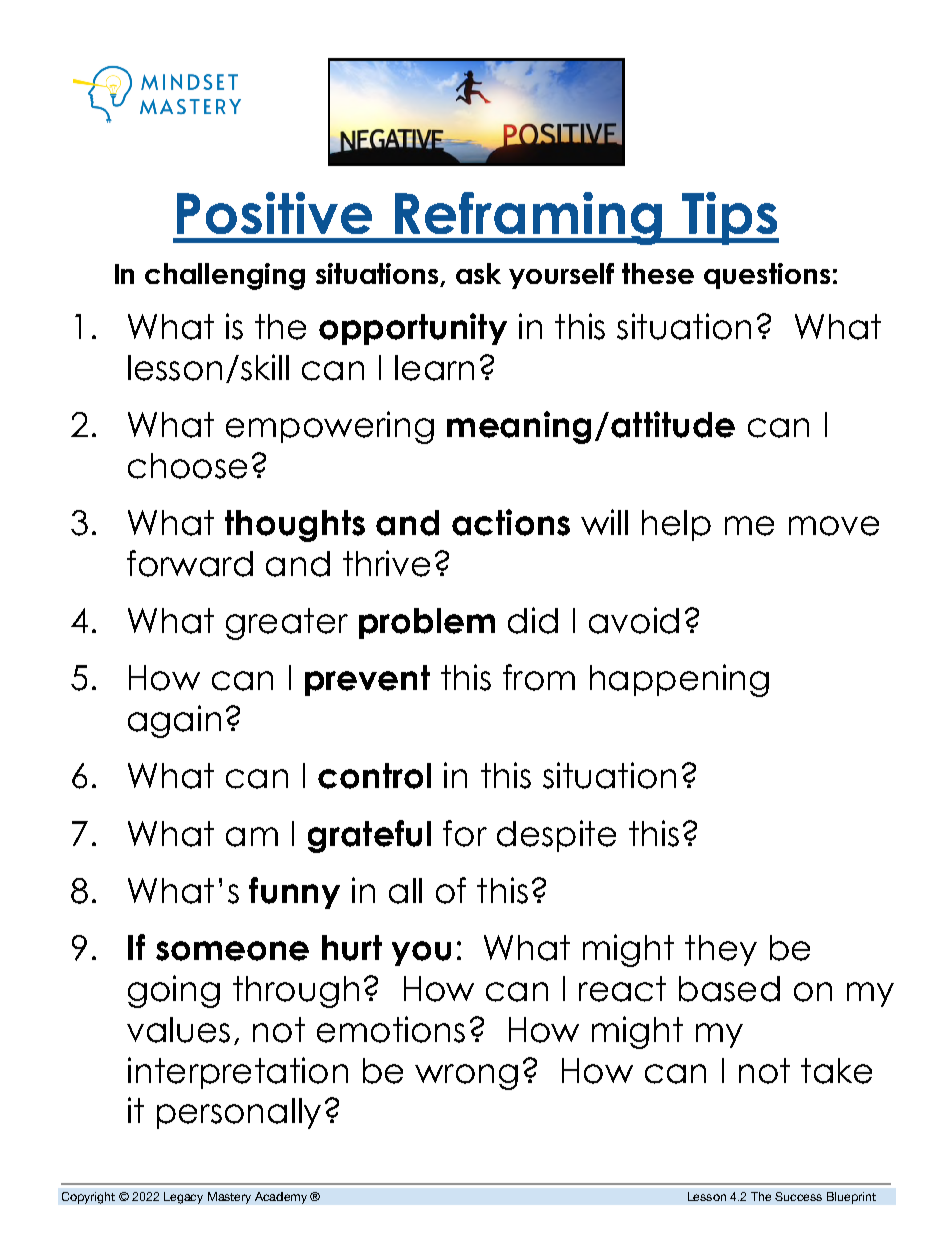  Describe the element at coordinates (478, 273) in the document. I see `ask` at that location.
